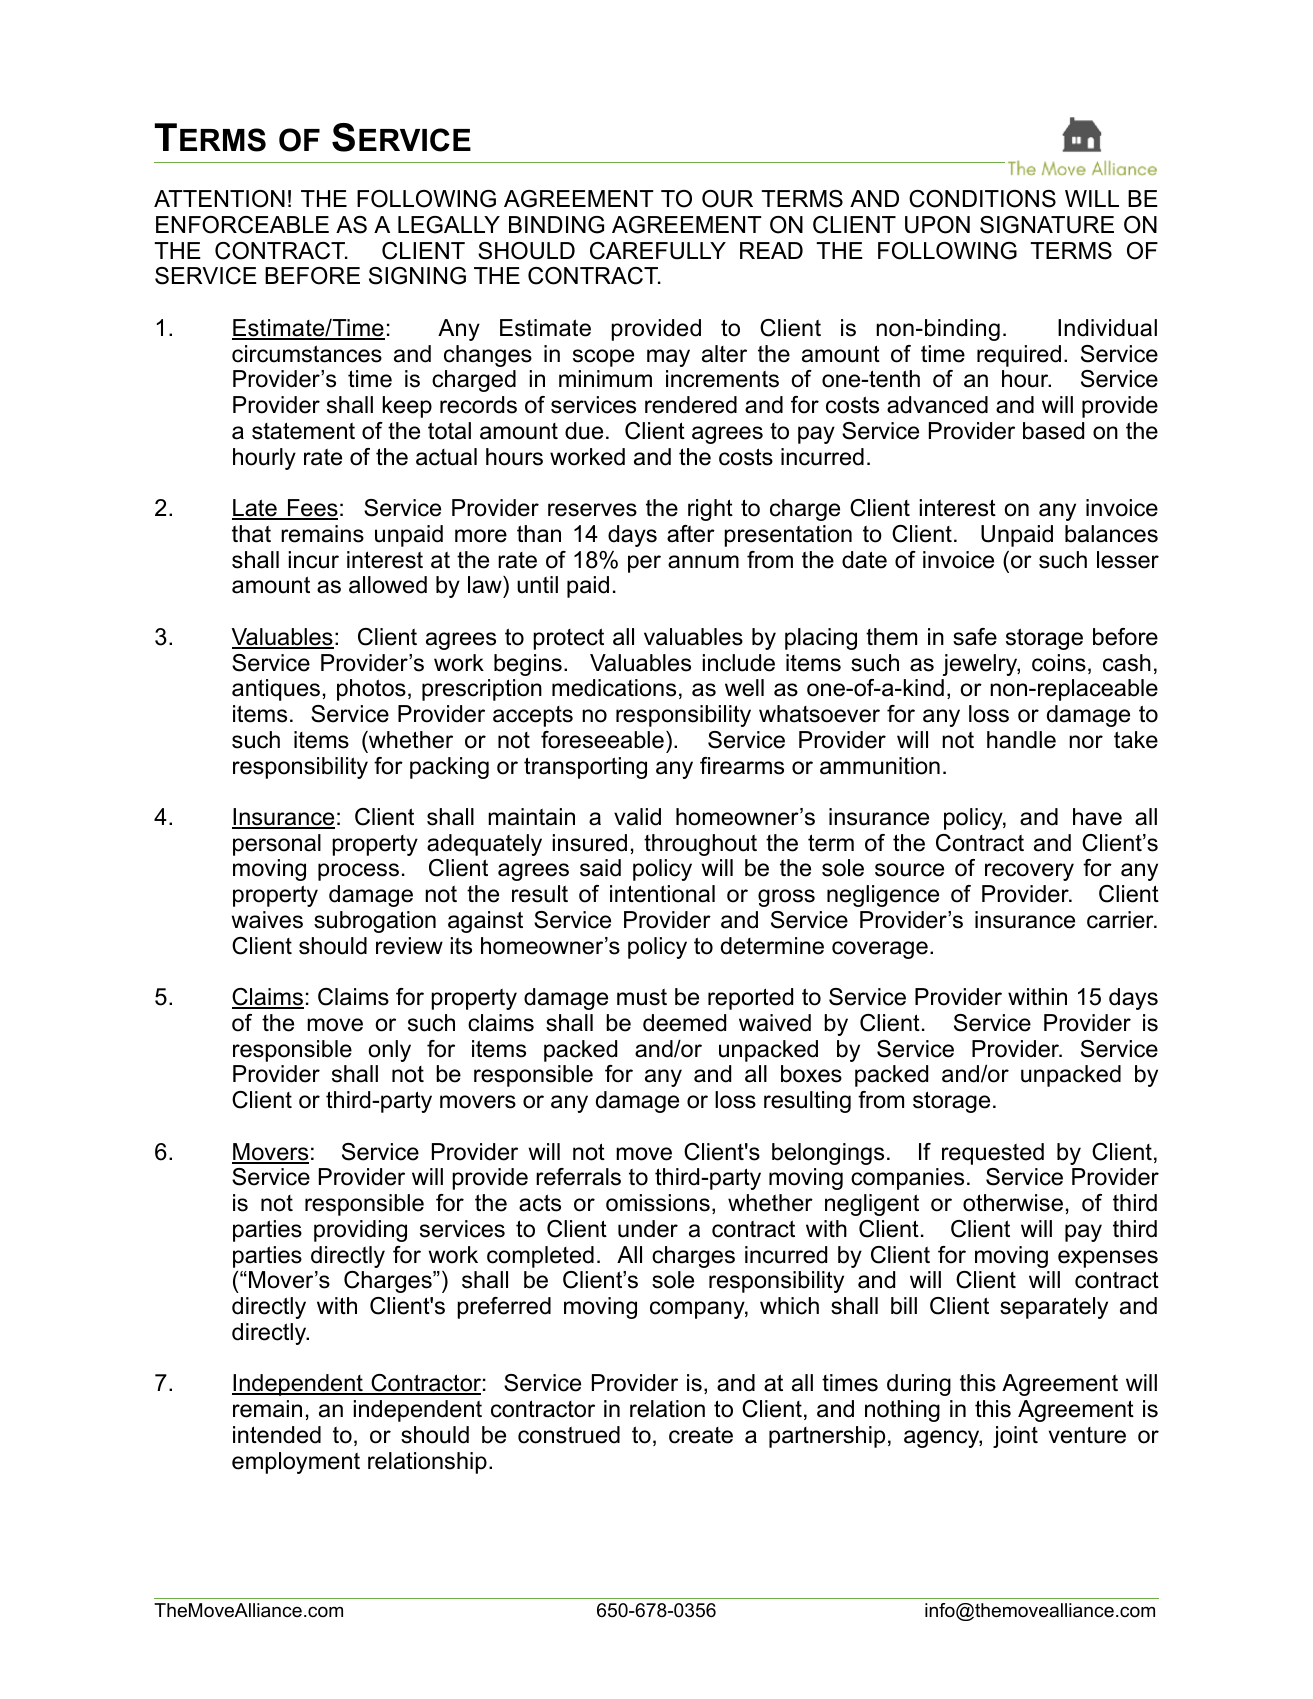 This document has width=1313, height=1699. What do you see at coordinates (1015, 1437) in the document?
I see `joint` at bounding box center [1015, 1437].
